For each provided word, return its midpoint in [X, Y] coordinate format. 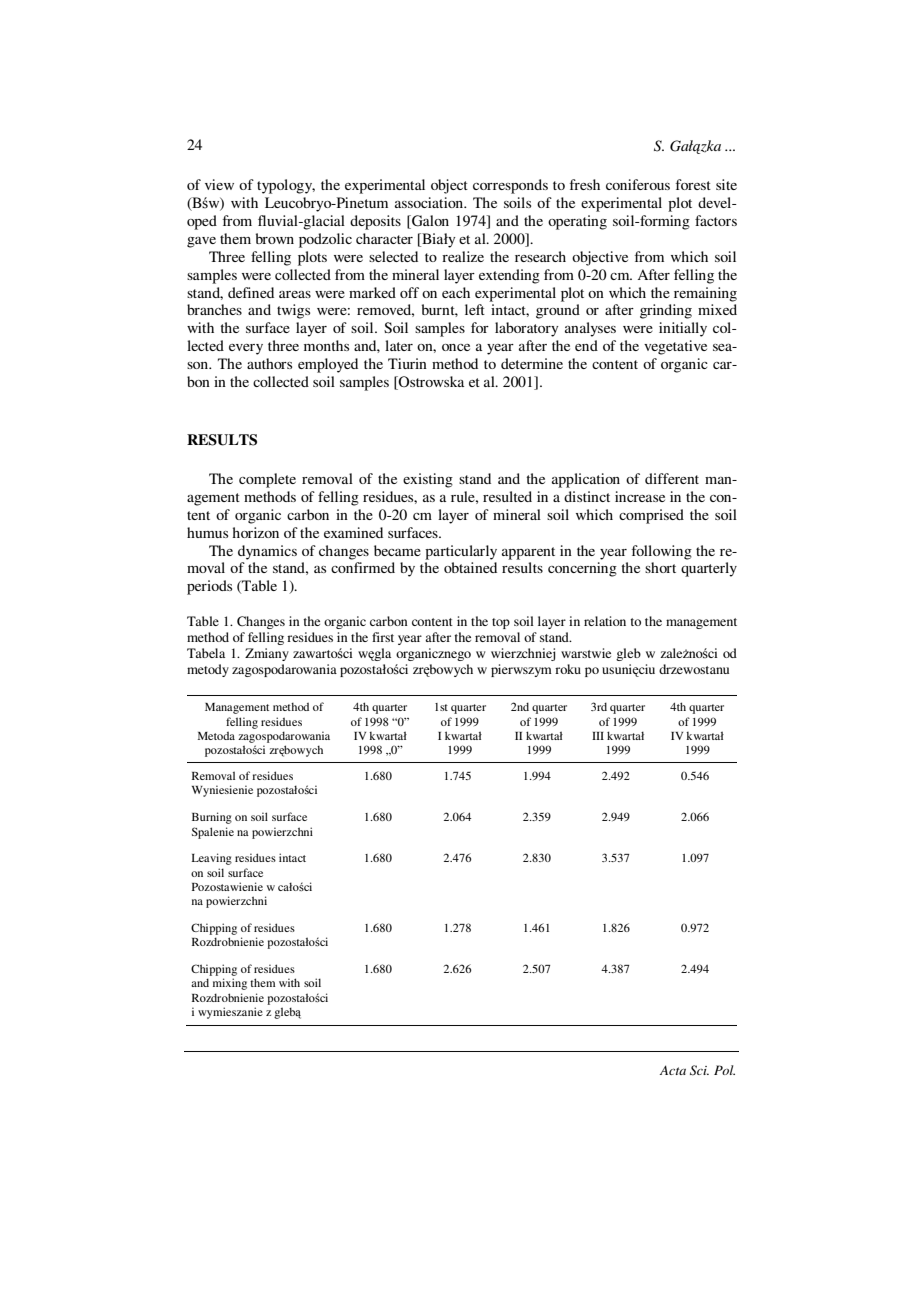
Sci [699, 1070]
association [430, 202]
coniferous [638, 184]
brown [274, 238]
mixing [230, 984]
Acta [673, 1070]
